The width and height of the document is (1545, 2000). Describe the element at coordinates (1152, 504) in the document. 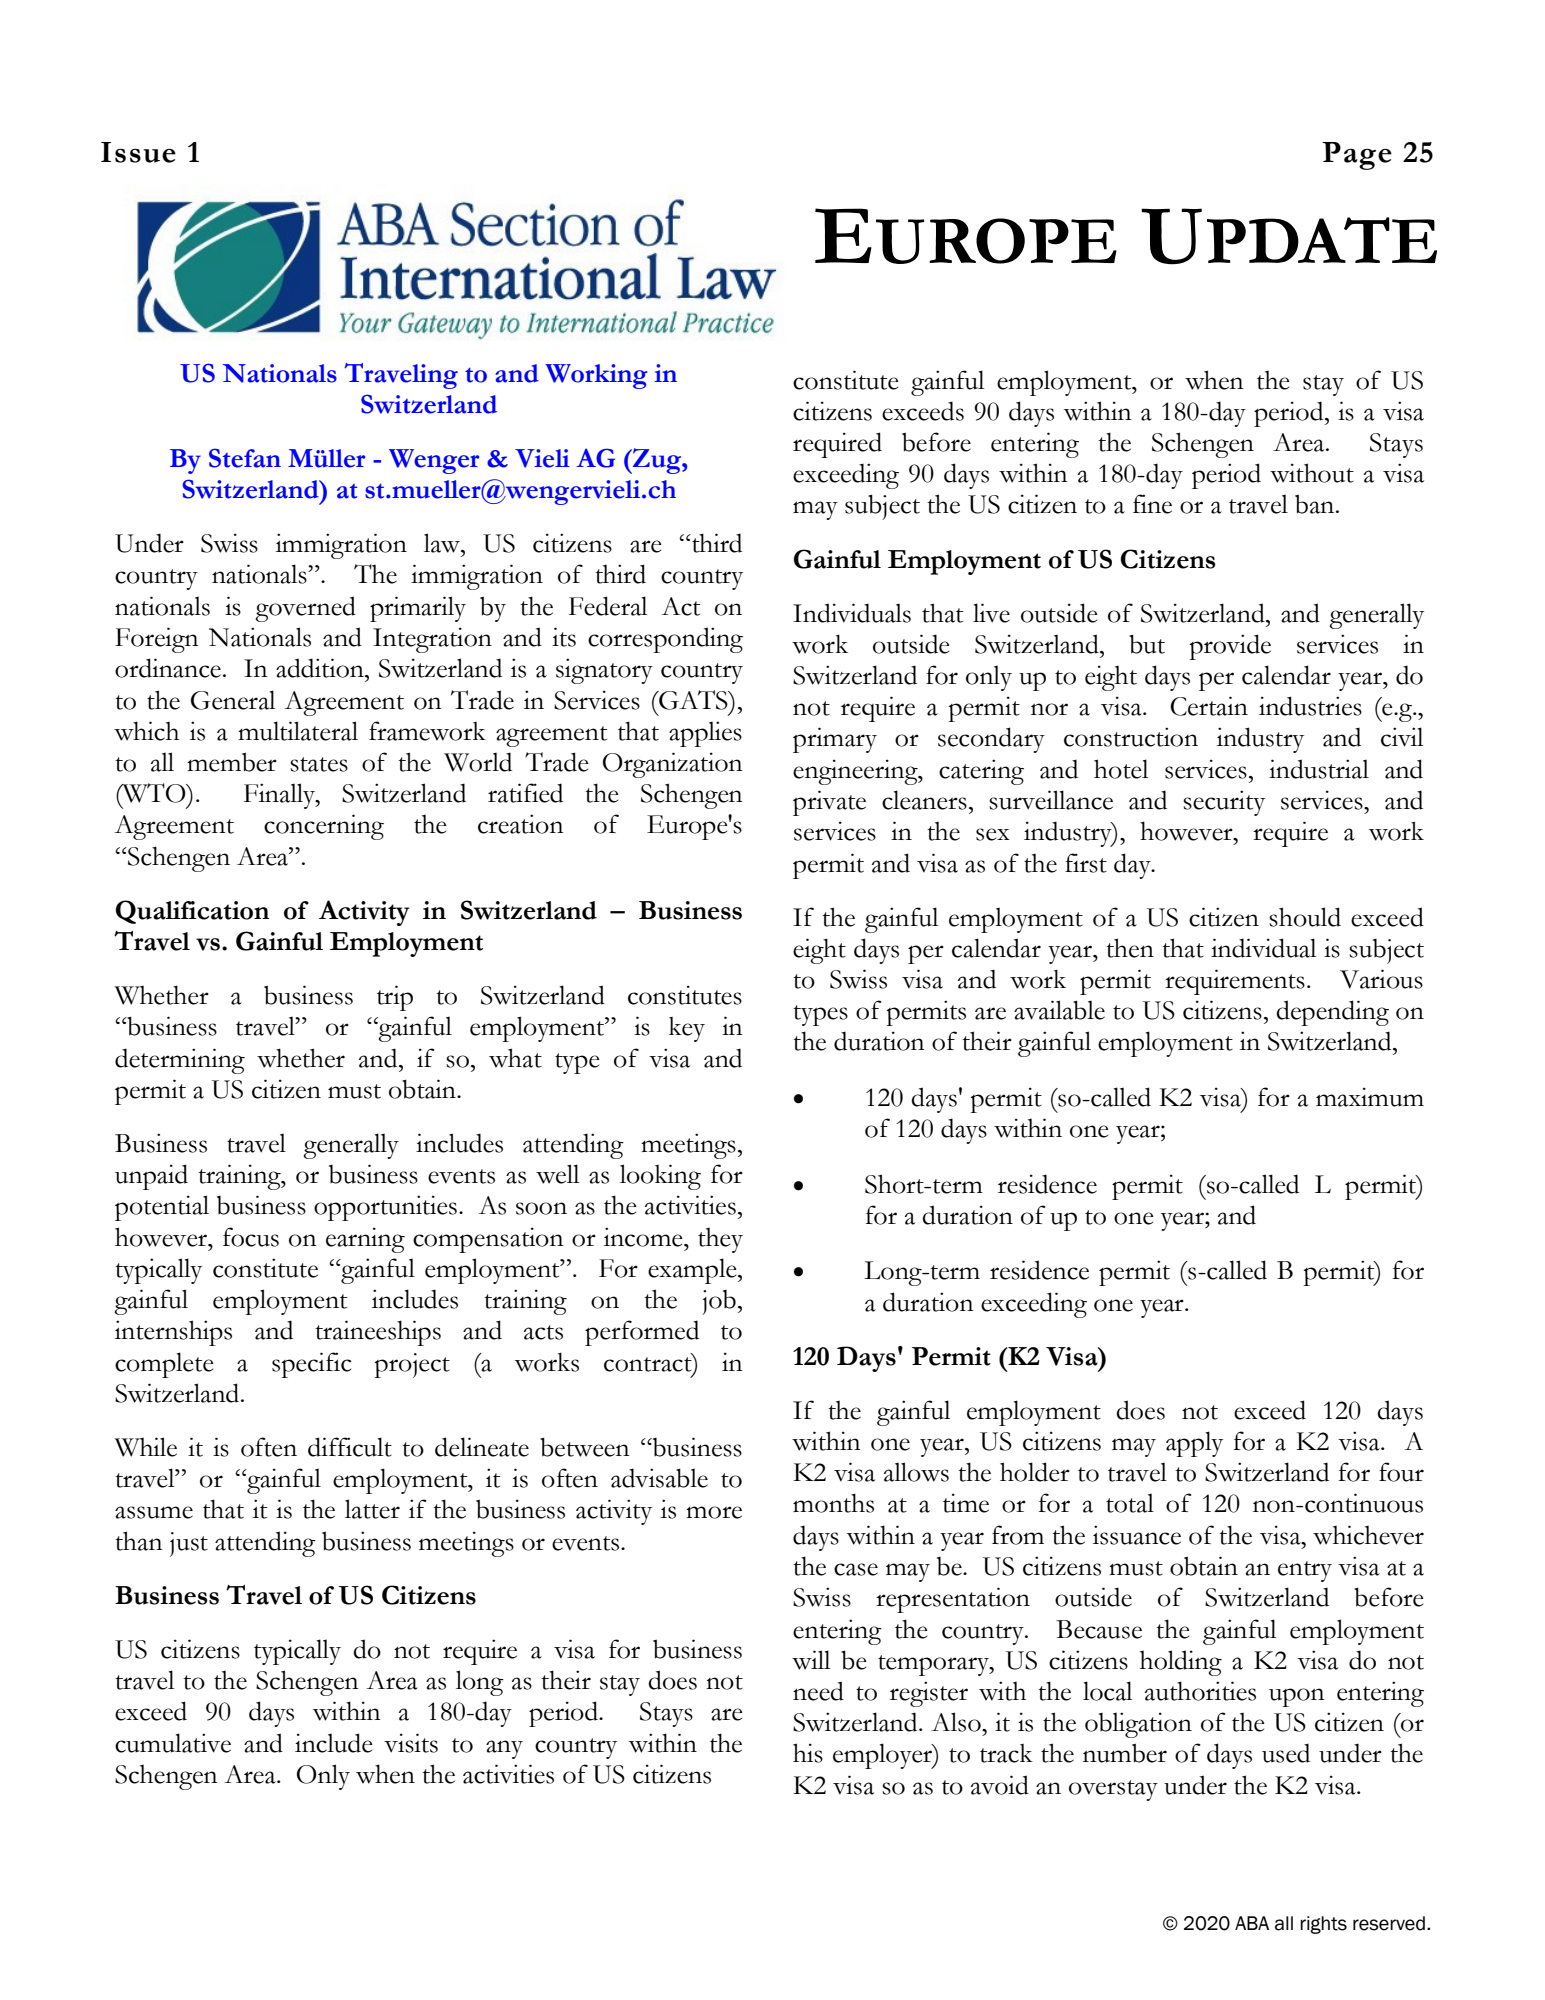

I see `fine` at that location.
